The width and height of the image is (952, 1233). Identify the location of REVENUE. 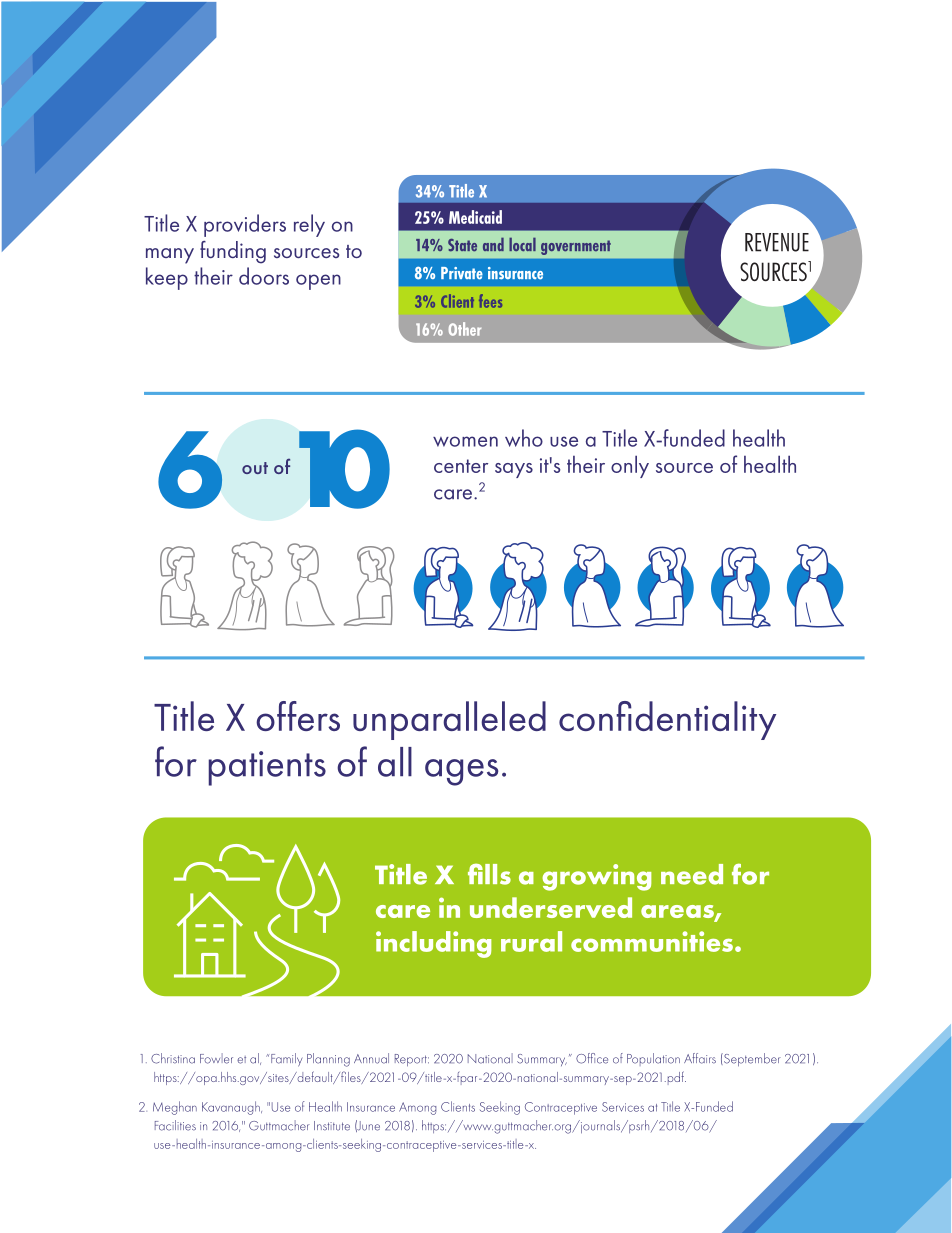
(777, 242).
